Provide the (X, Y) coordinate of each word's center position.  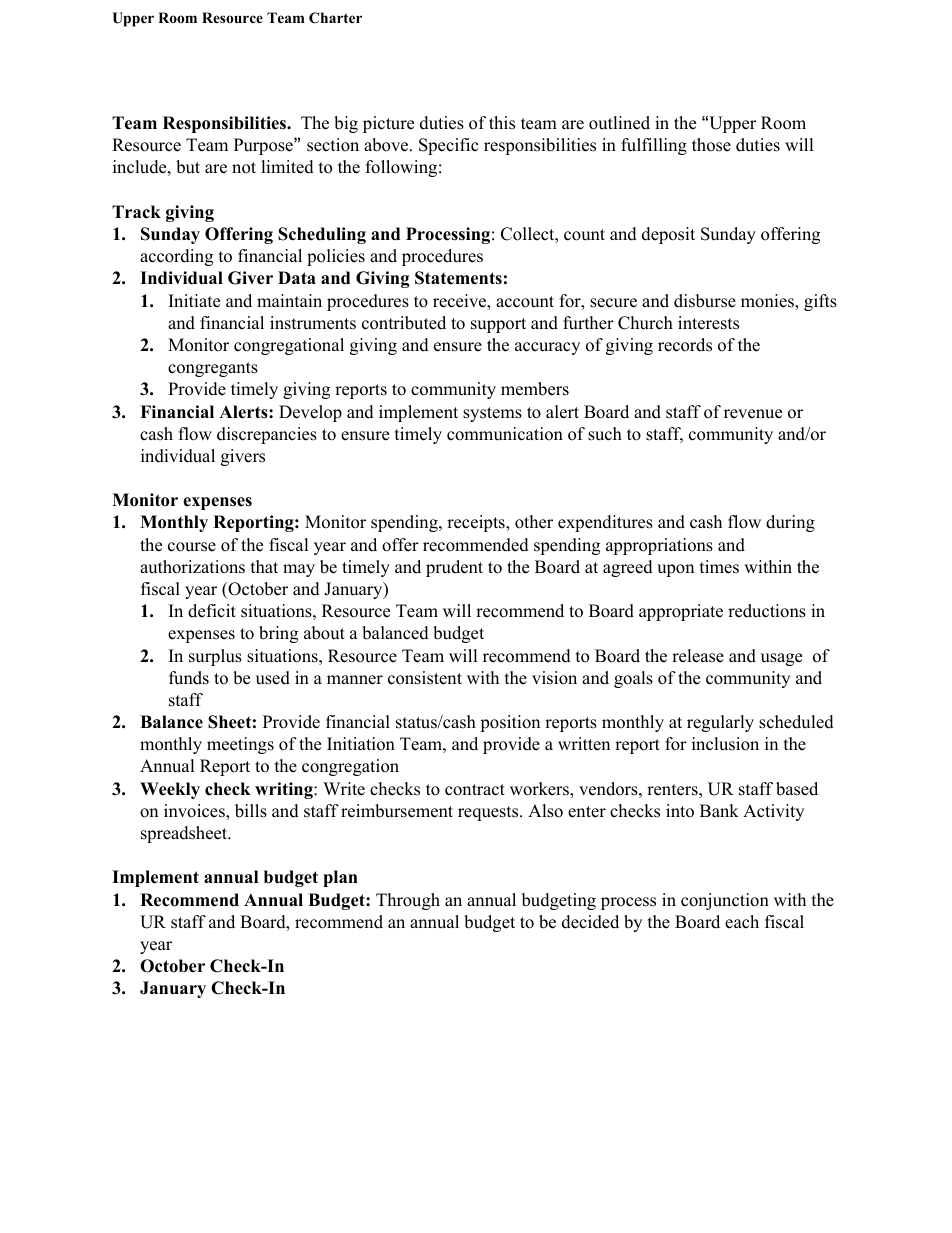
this (502, 123)
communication (505, 434)
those (711, 145)
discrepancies (267, 435)
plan (340, 878)
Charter (335, 18)
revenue (753, 414)
